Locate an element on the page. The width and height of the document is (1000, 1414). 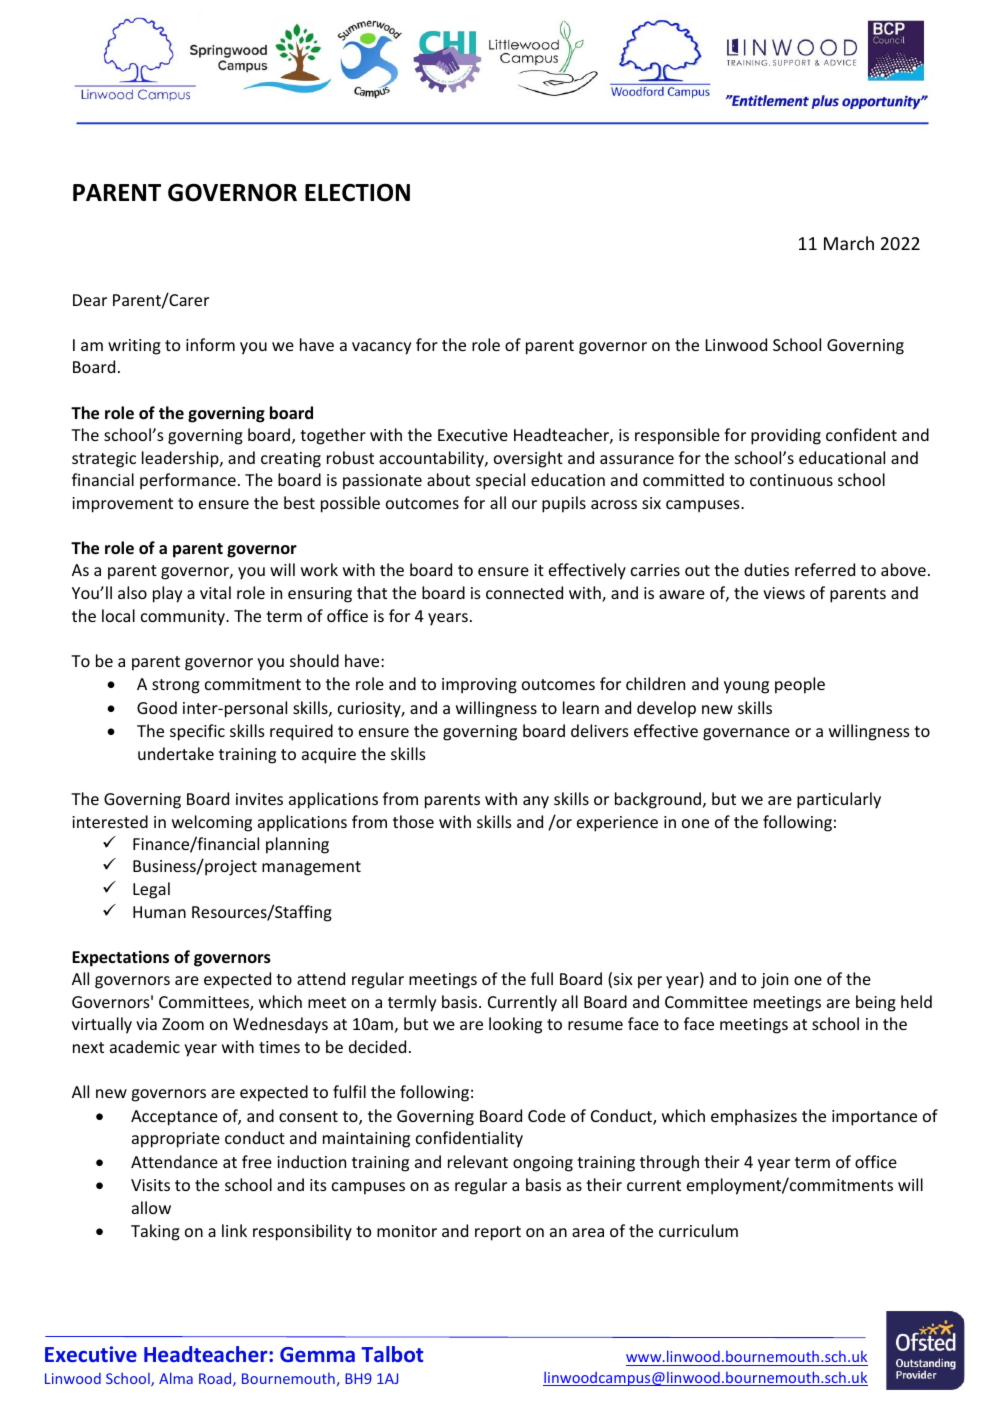
Dear is located at coordinates (90, 300).
